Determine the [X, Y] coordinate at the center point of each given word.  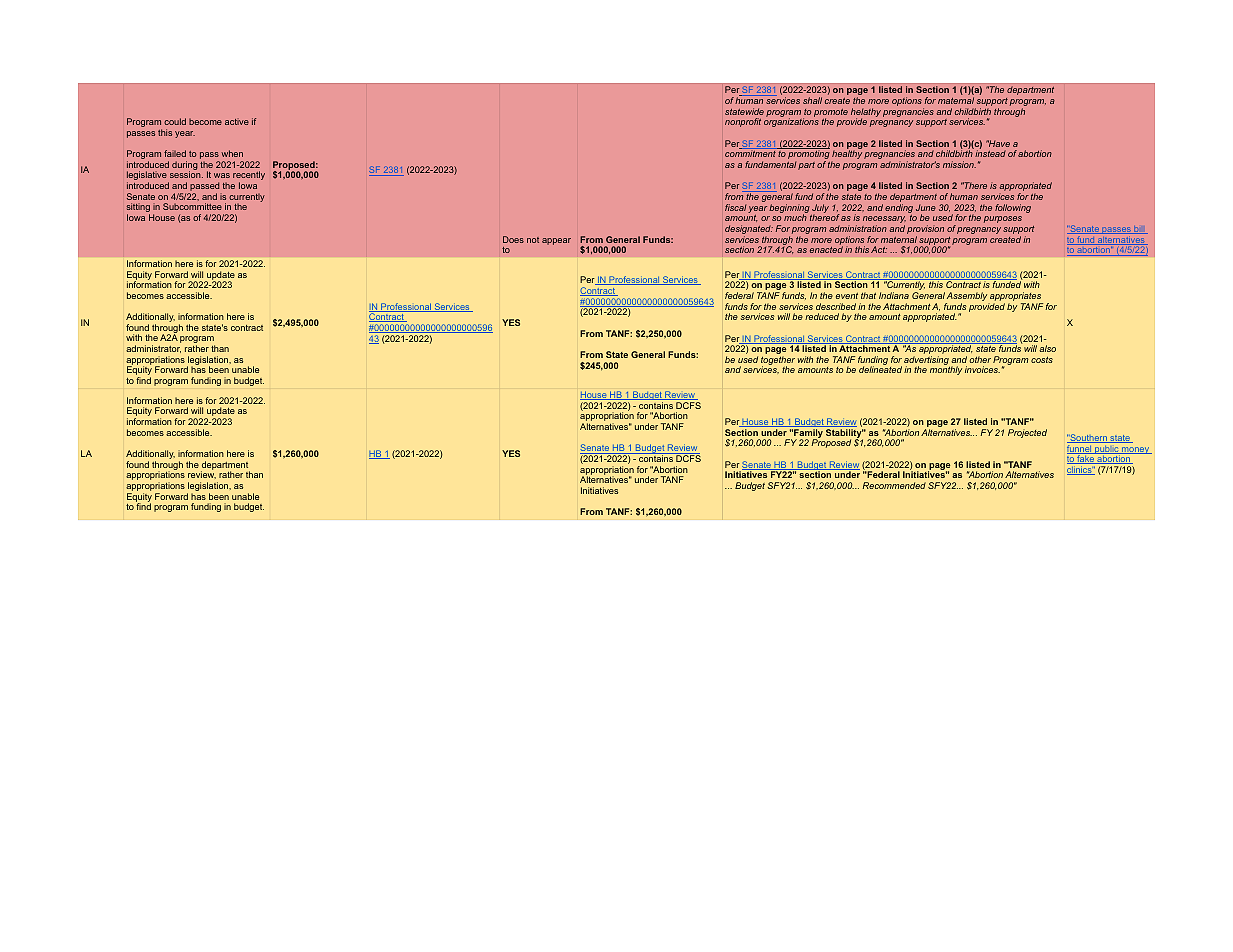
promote [831, 114]
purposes [1003, 219]
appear [556, 241]
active [237, 121]
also [1047, 348]
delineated [880, 369]
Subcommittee [192, 206]
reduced [822, 316]
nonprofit [743, 122]
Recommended [894, 485]
